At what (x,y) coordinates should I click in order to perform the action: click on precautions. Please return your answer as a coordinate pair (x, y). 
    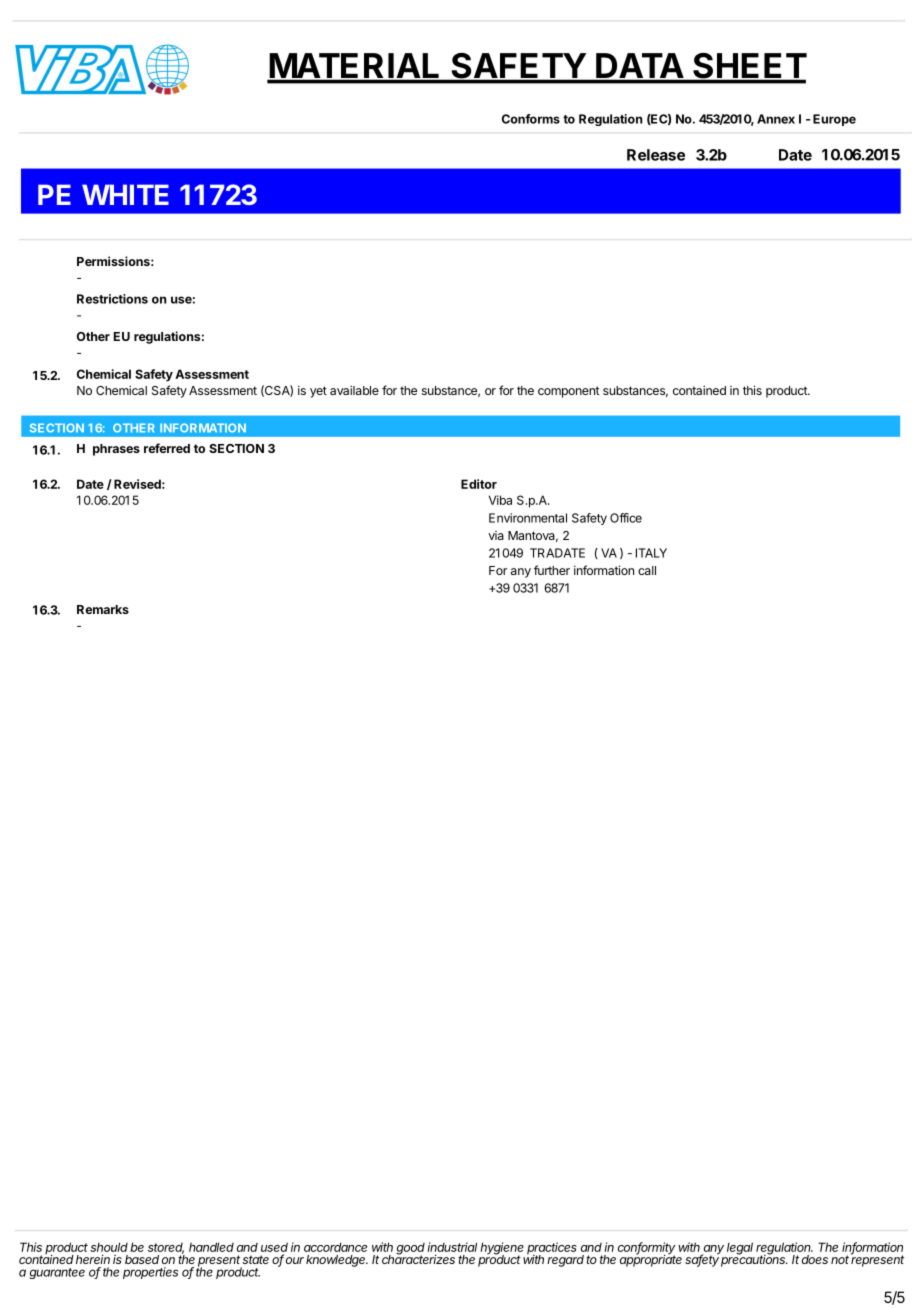
    Looking at the image, I should click on (754, 1260).
